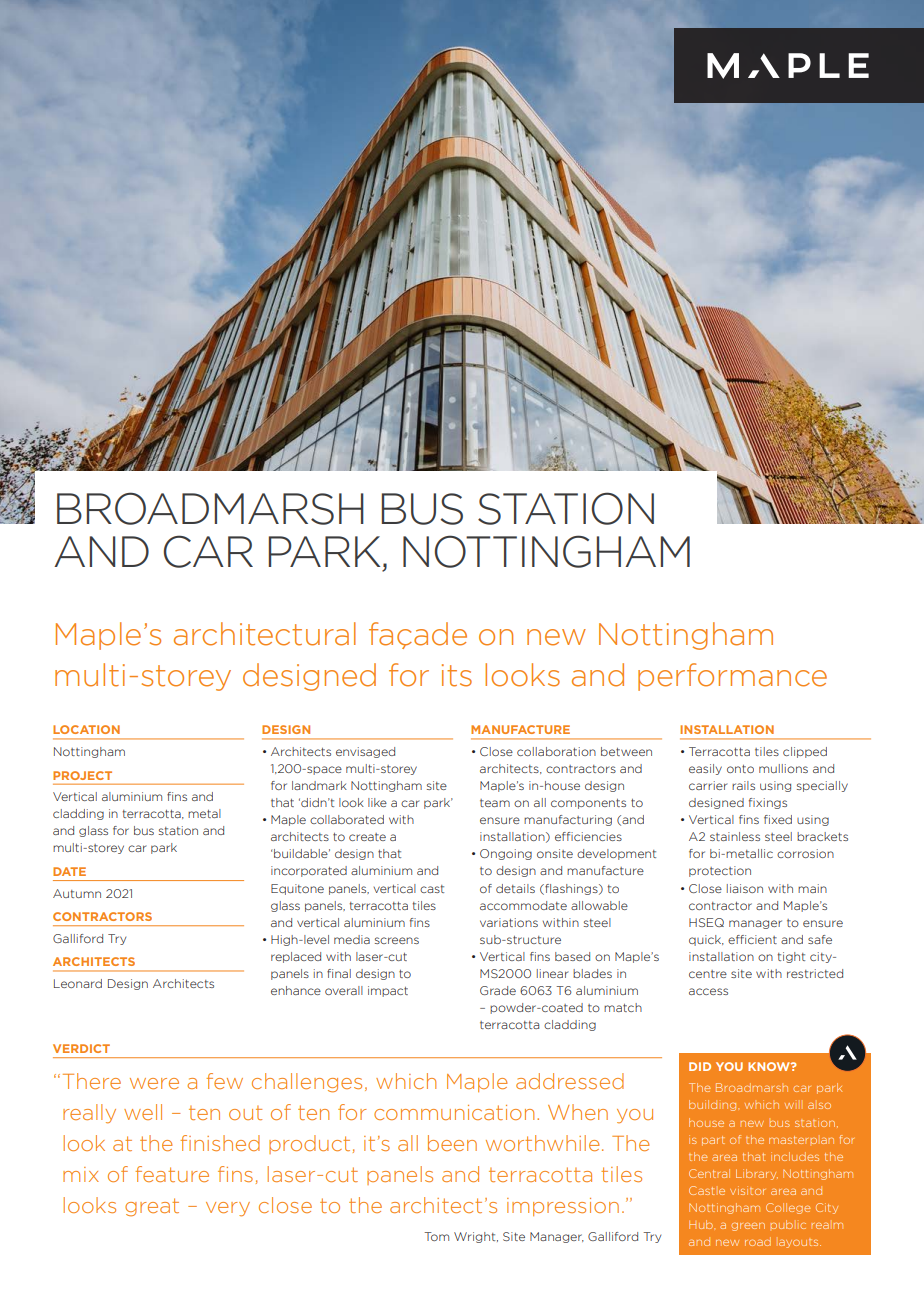 The height and width of the screenshot is (1308, 924). I want to click on great, so click(152, 1207).
